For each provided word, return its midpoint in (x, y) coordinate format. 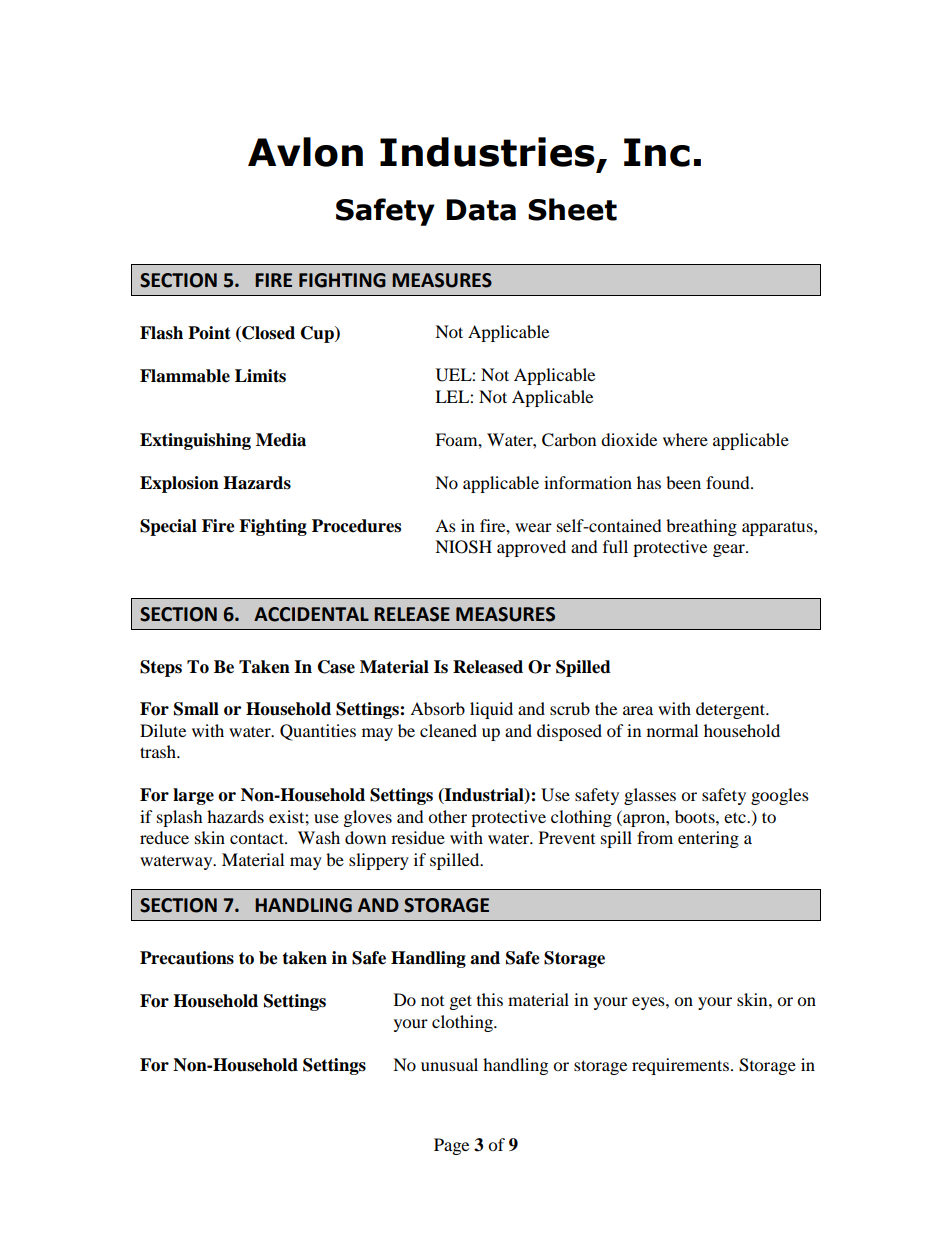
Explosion (179, 484)
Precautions (187, 958)
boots (696, 816)
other (447, 816)
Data (481, 210)
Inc (657, 152)
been (683, 482)
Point (209, 333)
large (193, 796)
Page (451, 1146)
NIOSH (463, 547)
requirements (680, 1066)
